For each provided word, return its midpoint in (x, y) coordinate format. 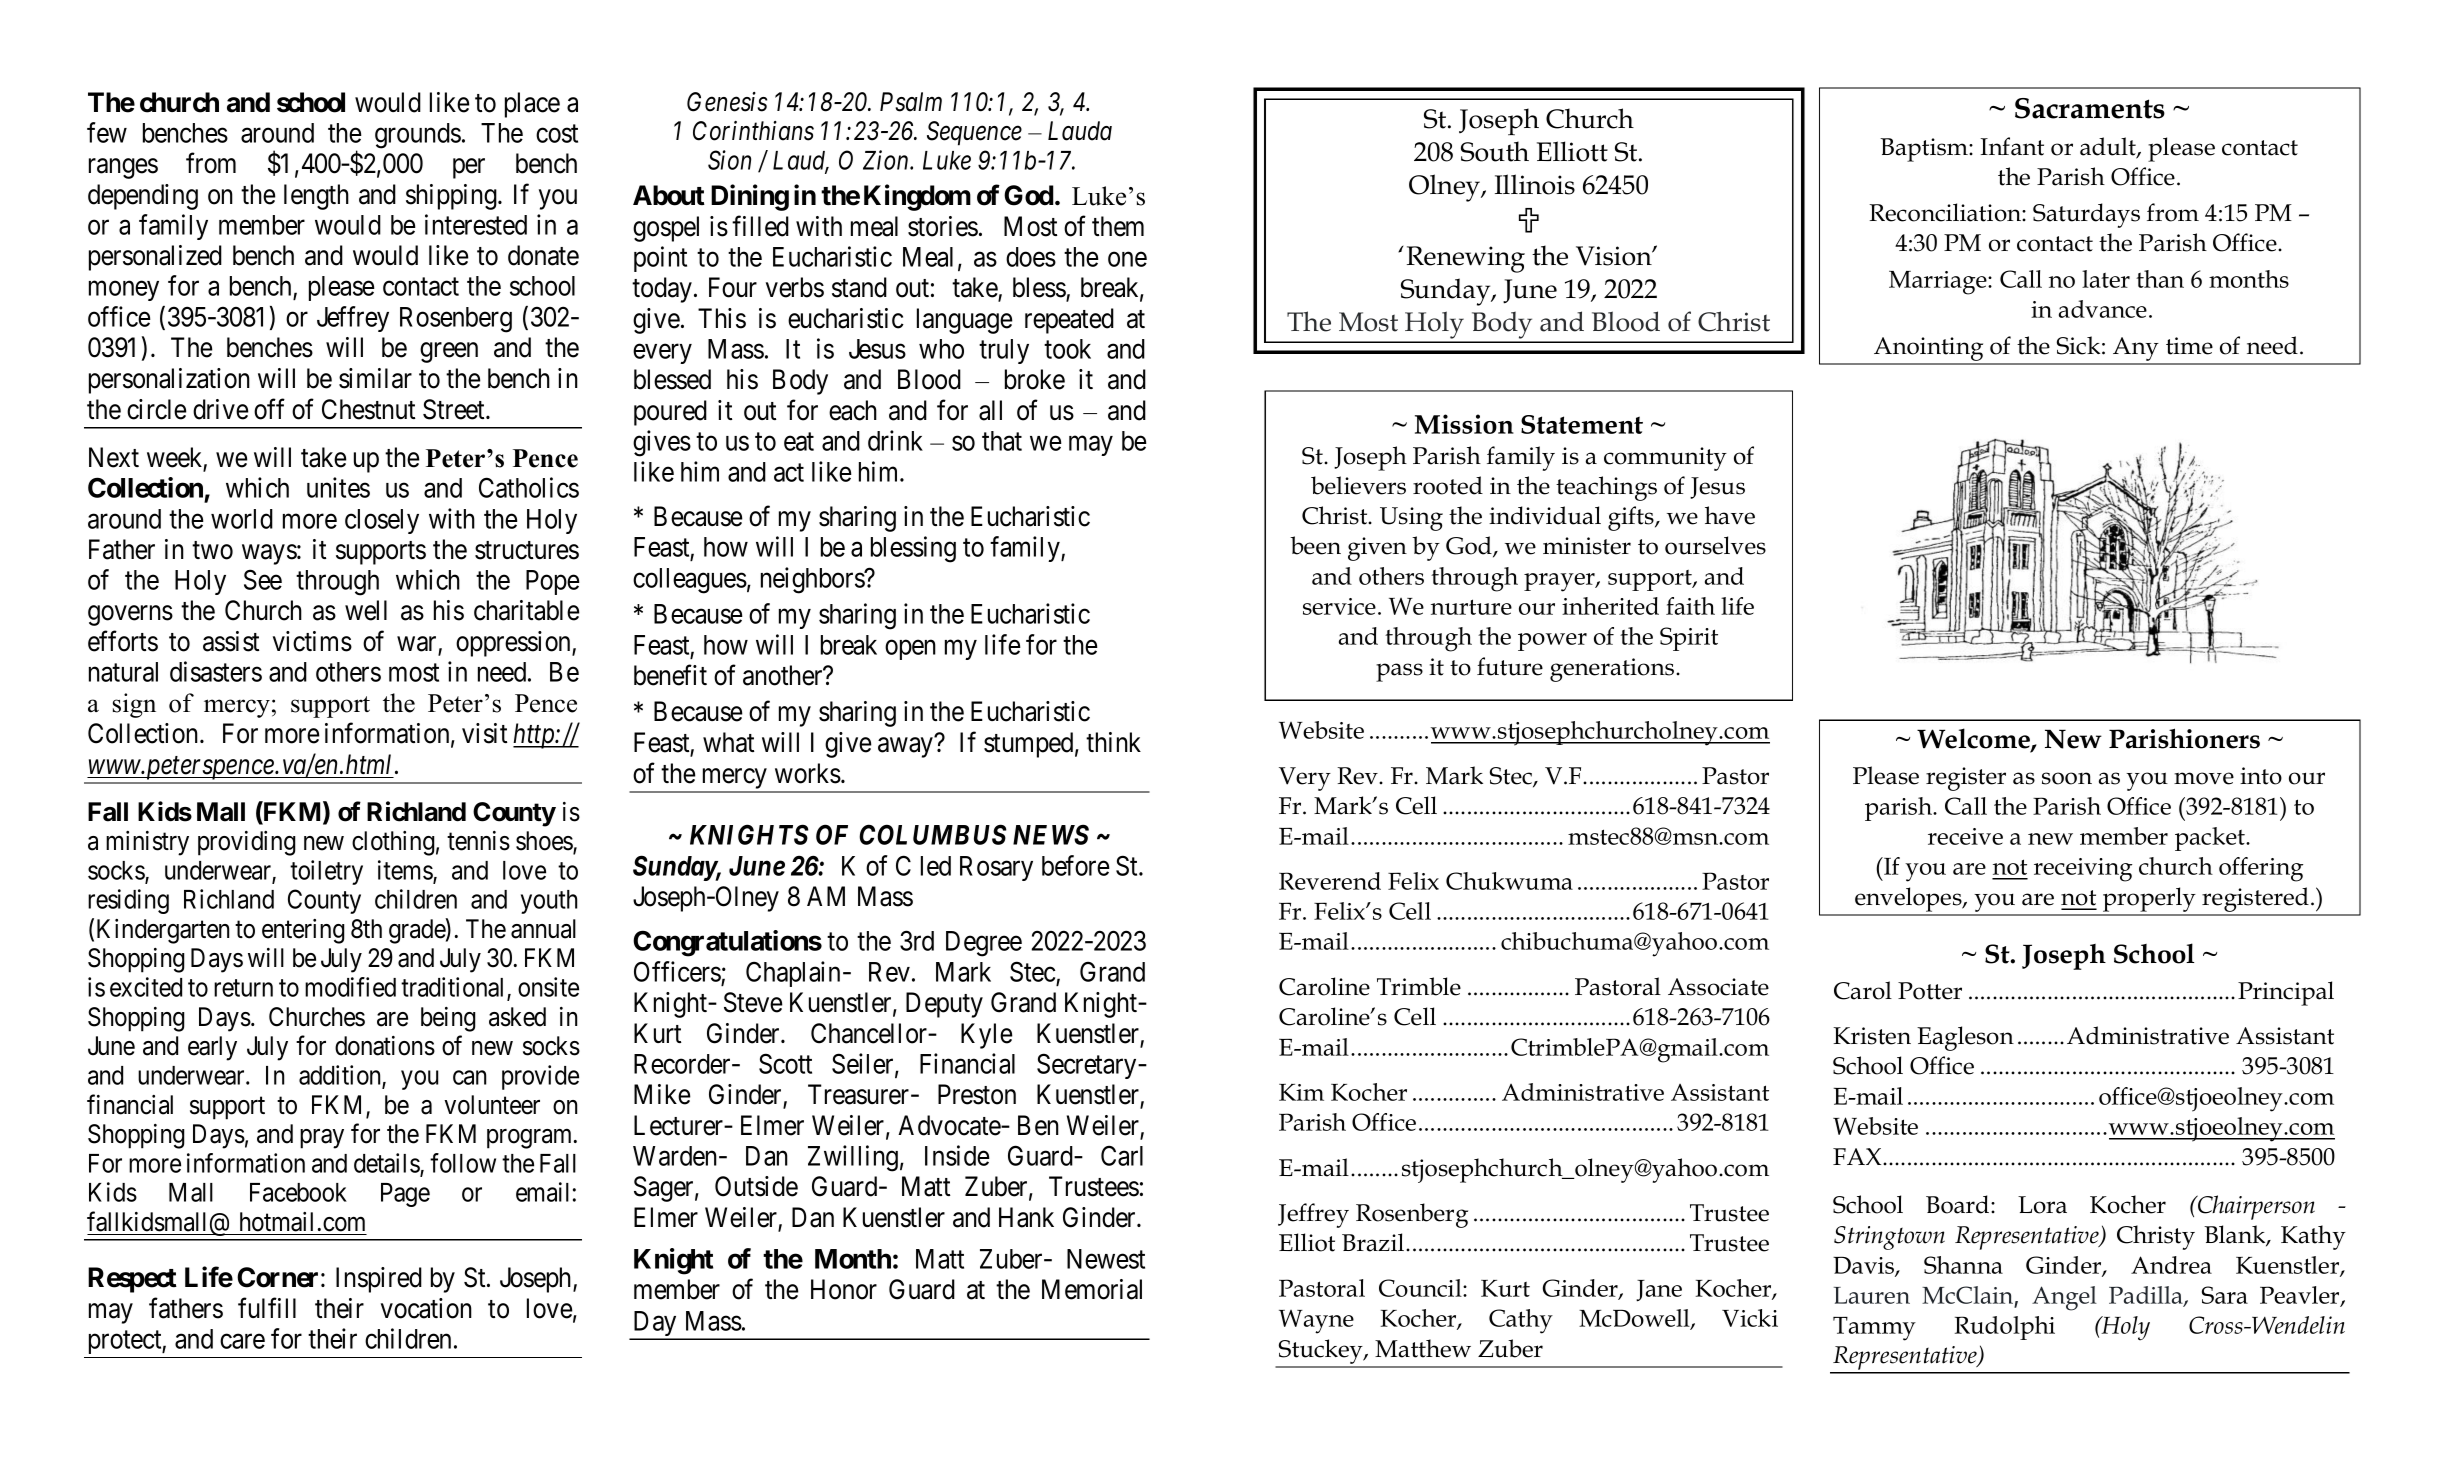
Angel (2064, 1298)
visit (485, 733)
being (448, 1019)
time (2189, 346)
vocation (426, 1308)
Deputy (944, 1005)
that (1002, 441)
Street (455, 409)
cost (557, 134)
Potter (1930, 991)
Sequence (974, 133)
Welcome (1974, 739)
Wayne (1316, 1322)
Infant (2012, 146)
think (1113, 742)
